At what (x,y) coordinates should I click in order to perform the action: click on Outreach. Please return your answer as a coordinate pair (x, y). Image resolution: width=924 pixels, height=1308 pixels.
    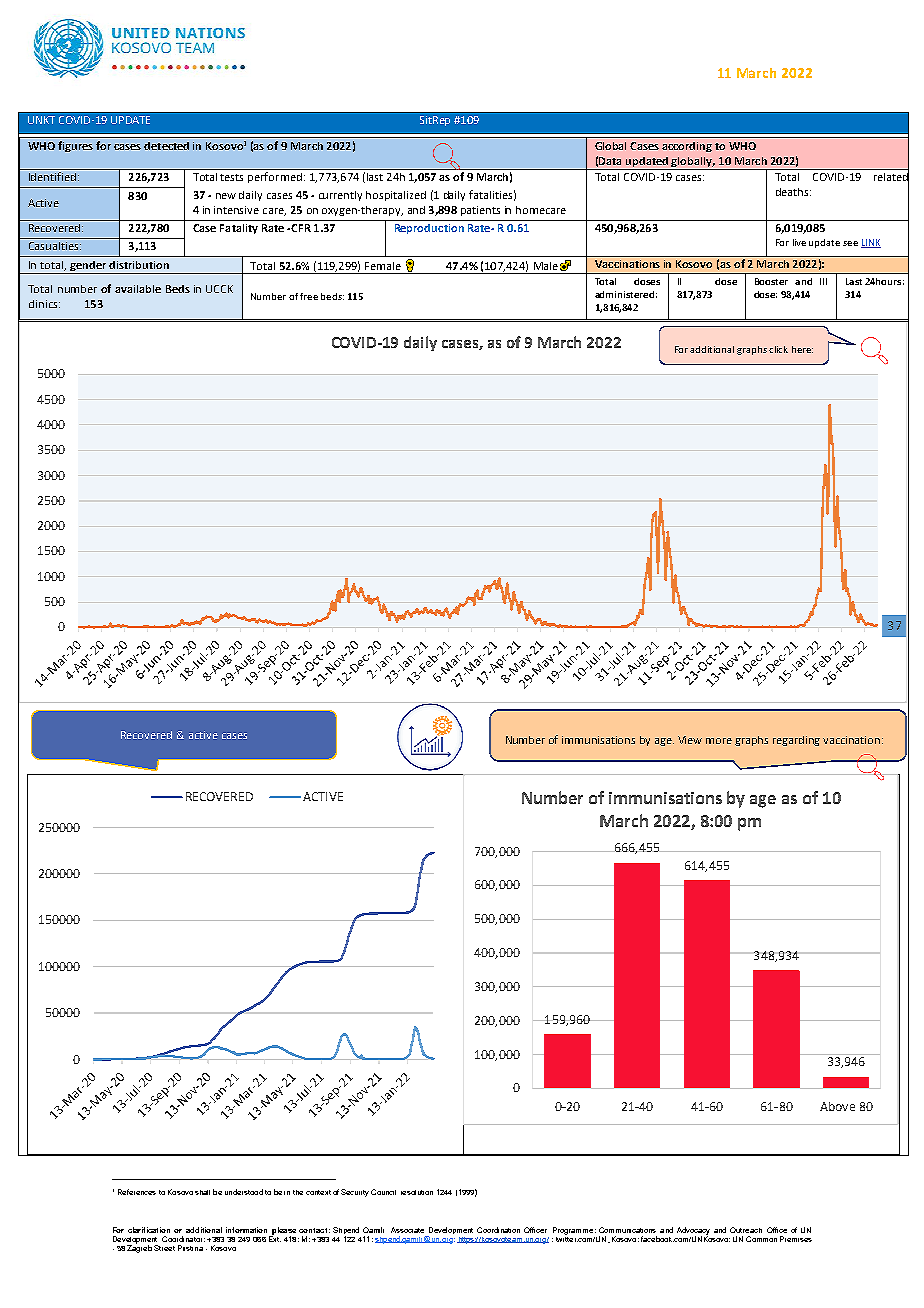
    Looking at the image, I should click on (746, 1230).
